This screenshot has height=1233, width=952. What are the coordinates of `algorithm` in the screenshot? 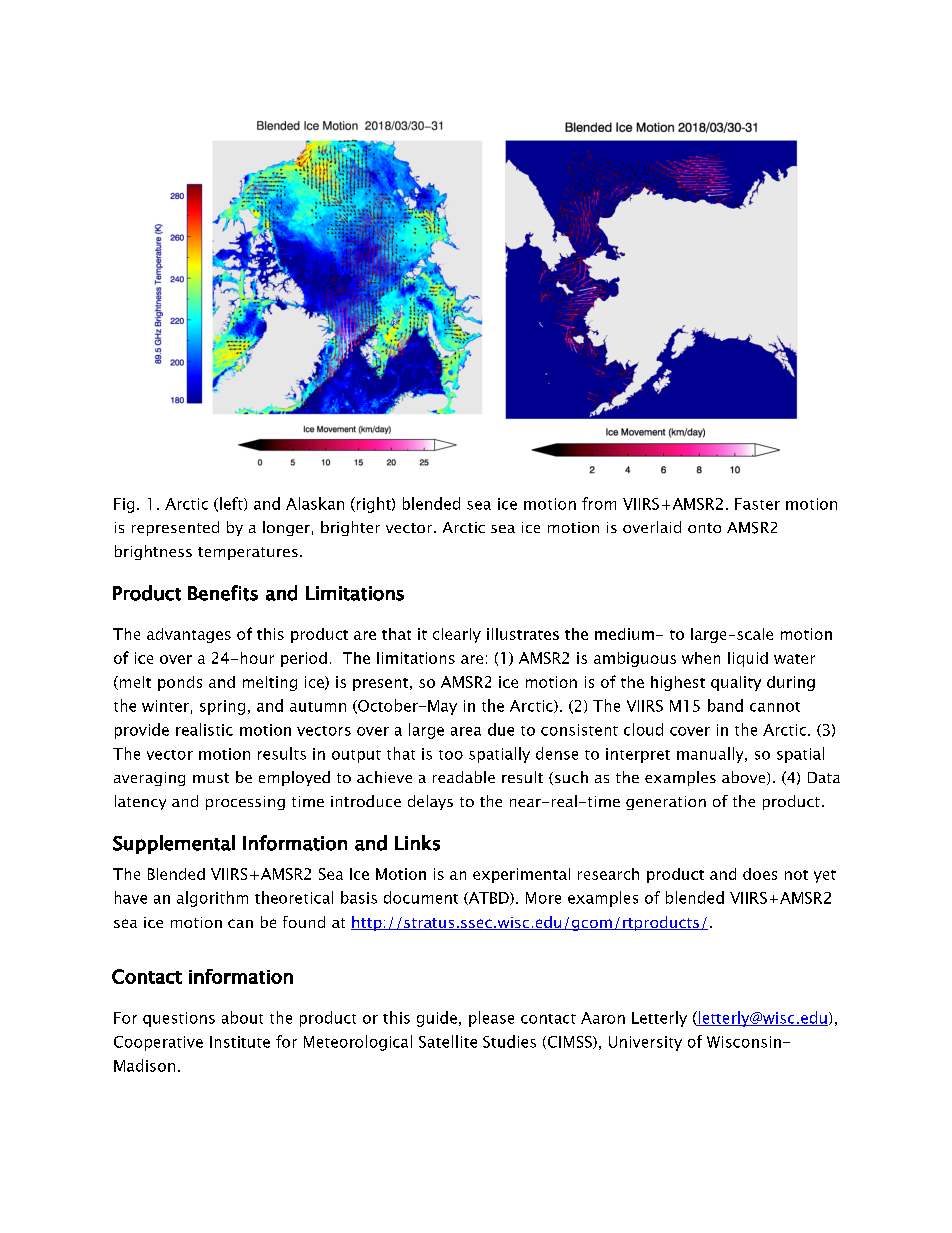 It's located at (212, 899).
